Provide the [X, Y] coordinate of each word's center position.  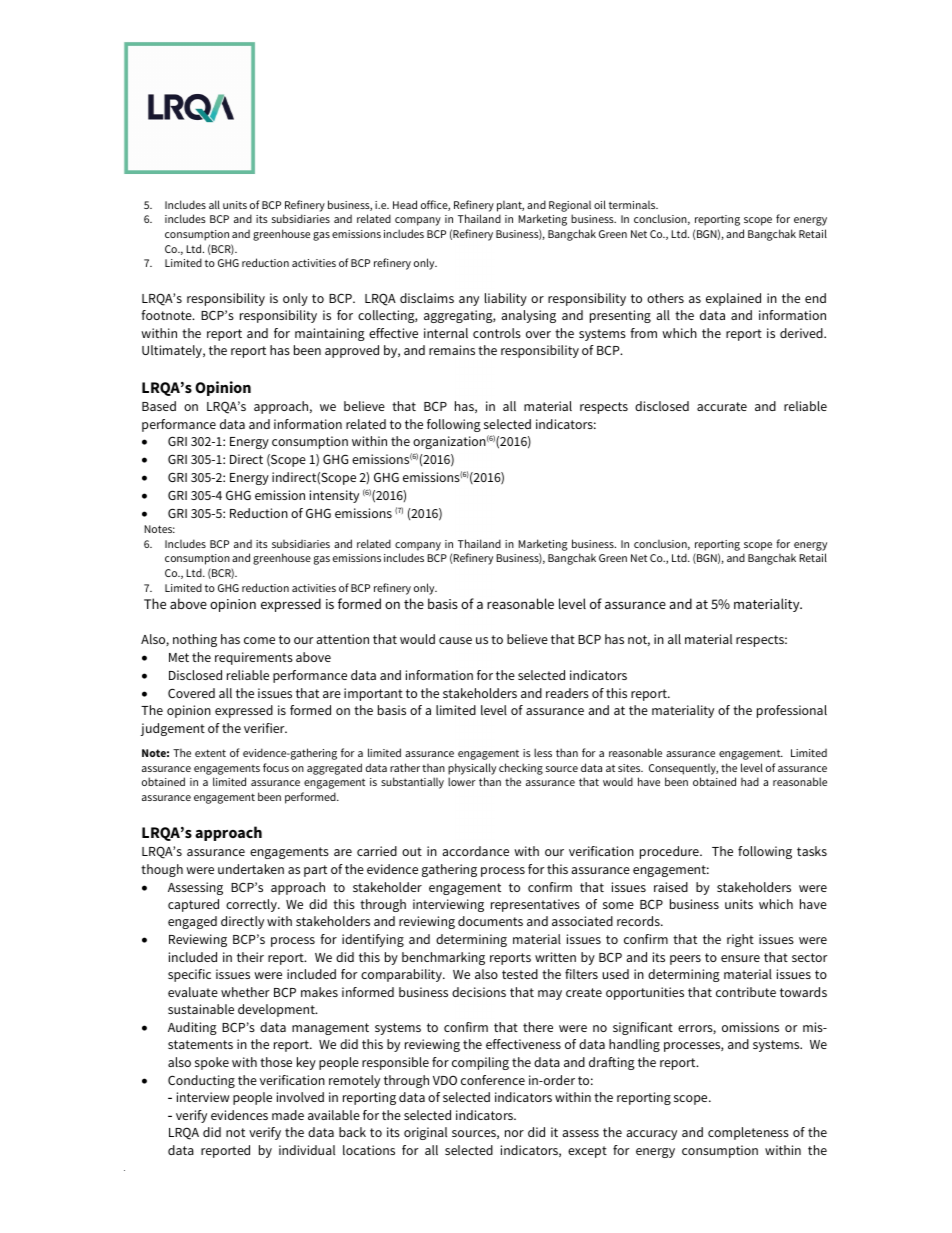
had [750, 781]
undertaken [251, 869]
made [288, 1115]
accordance [475, 851]
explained [733, 299]
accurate [722, 406]
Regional [570, 206]
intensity [334, 496]
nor [514, 1133]
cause [455, 640]
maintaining [330, 334]
